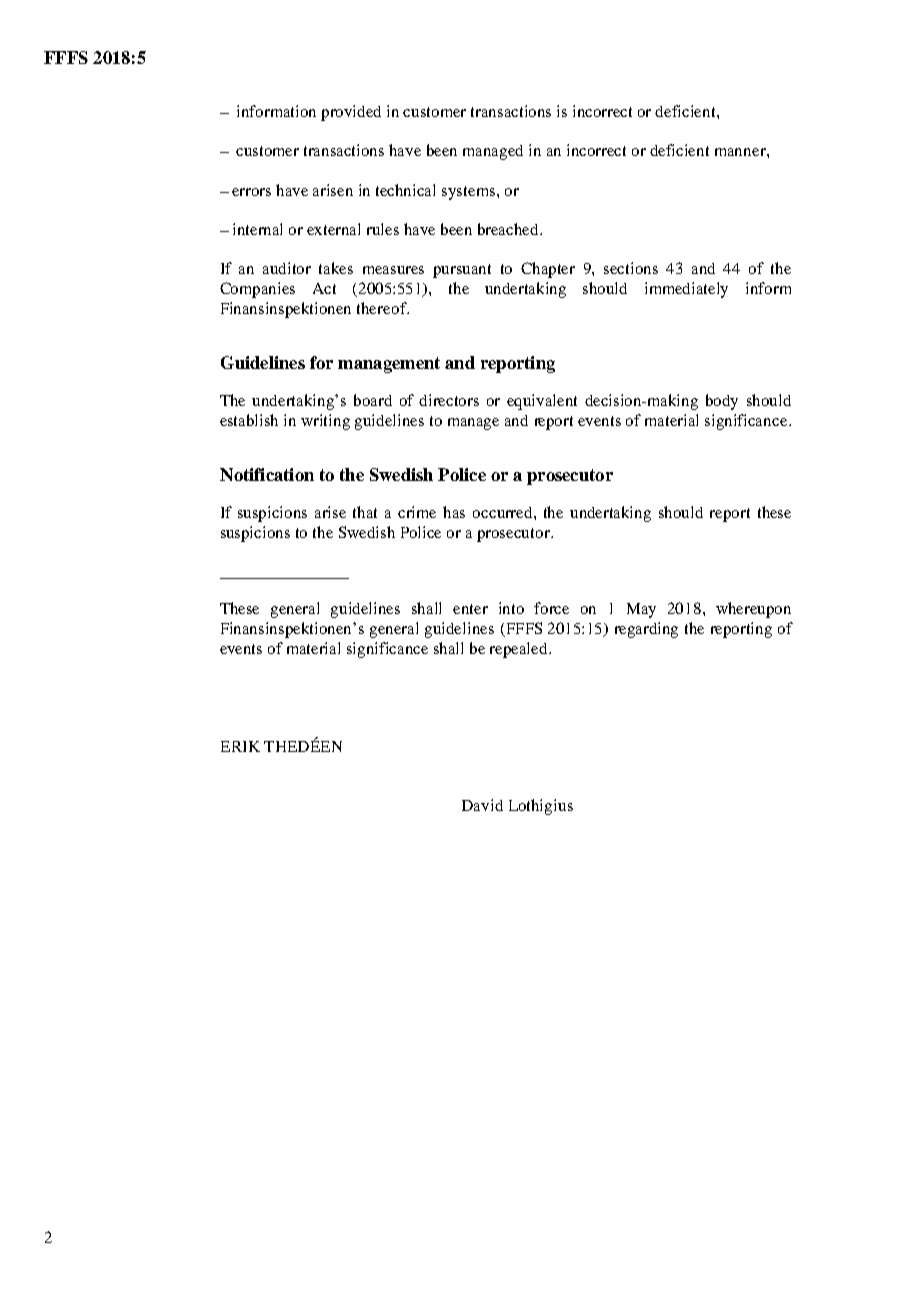  I want to click on May, so click(641, 610).
